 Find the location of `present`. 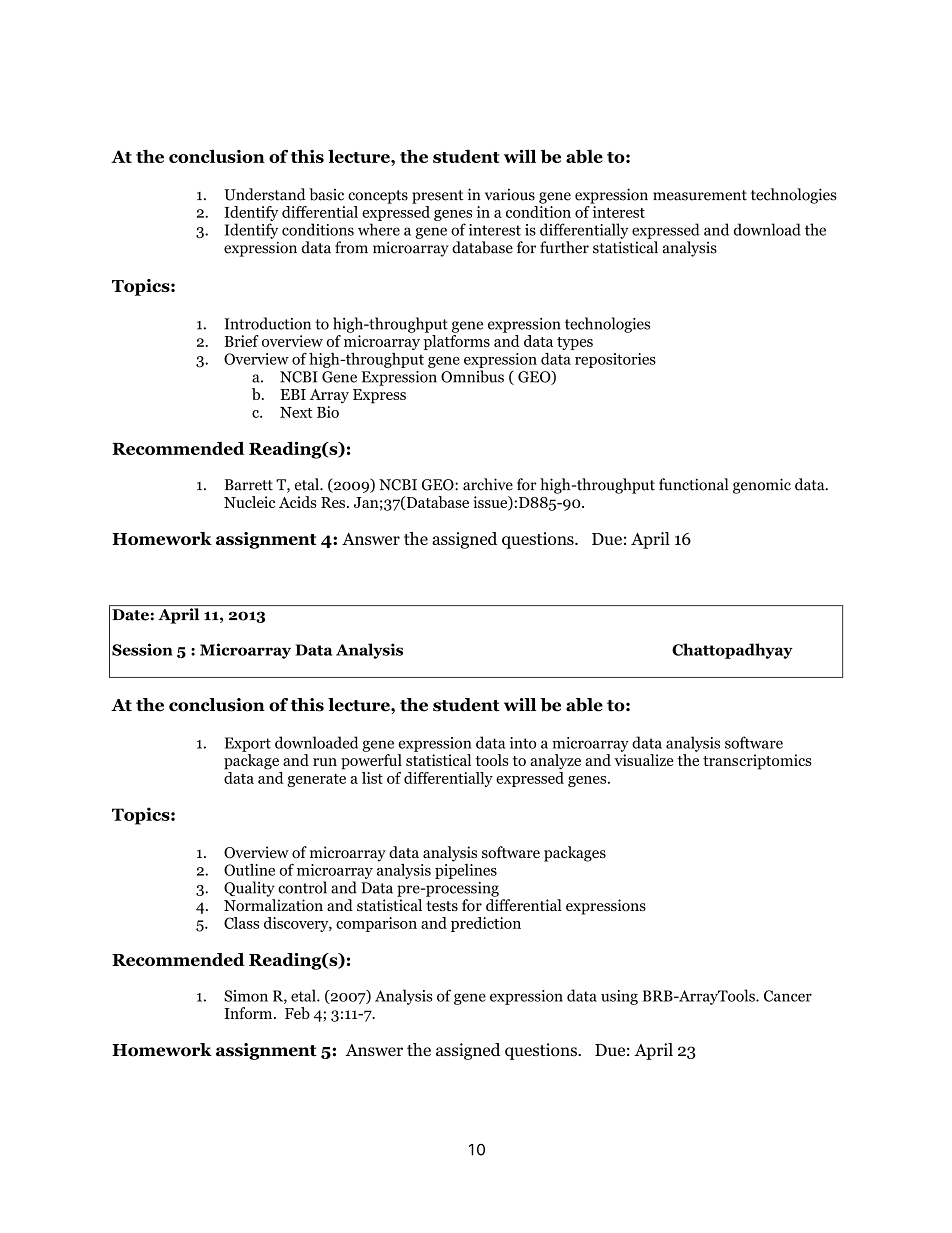

present is located at coordinates (437, 197).
